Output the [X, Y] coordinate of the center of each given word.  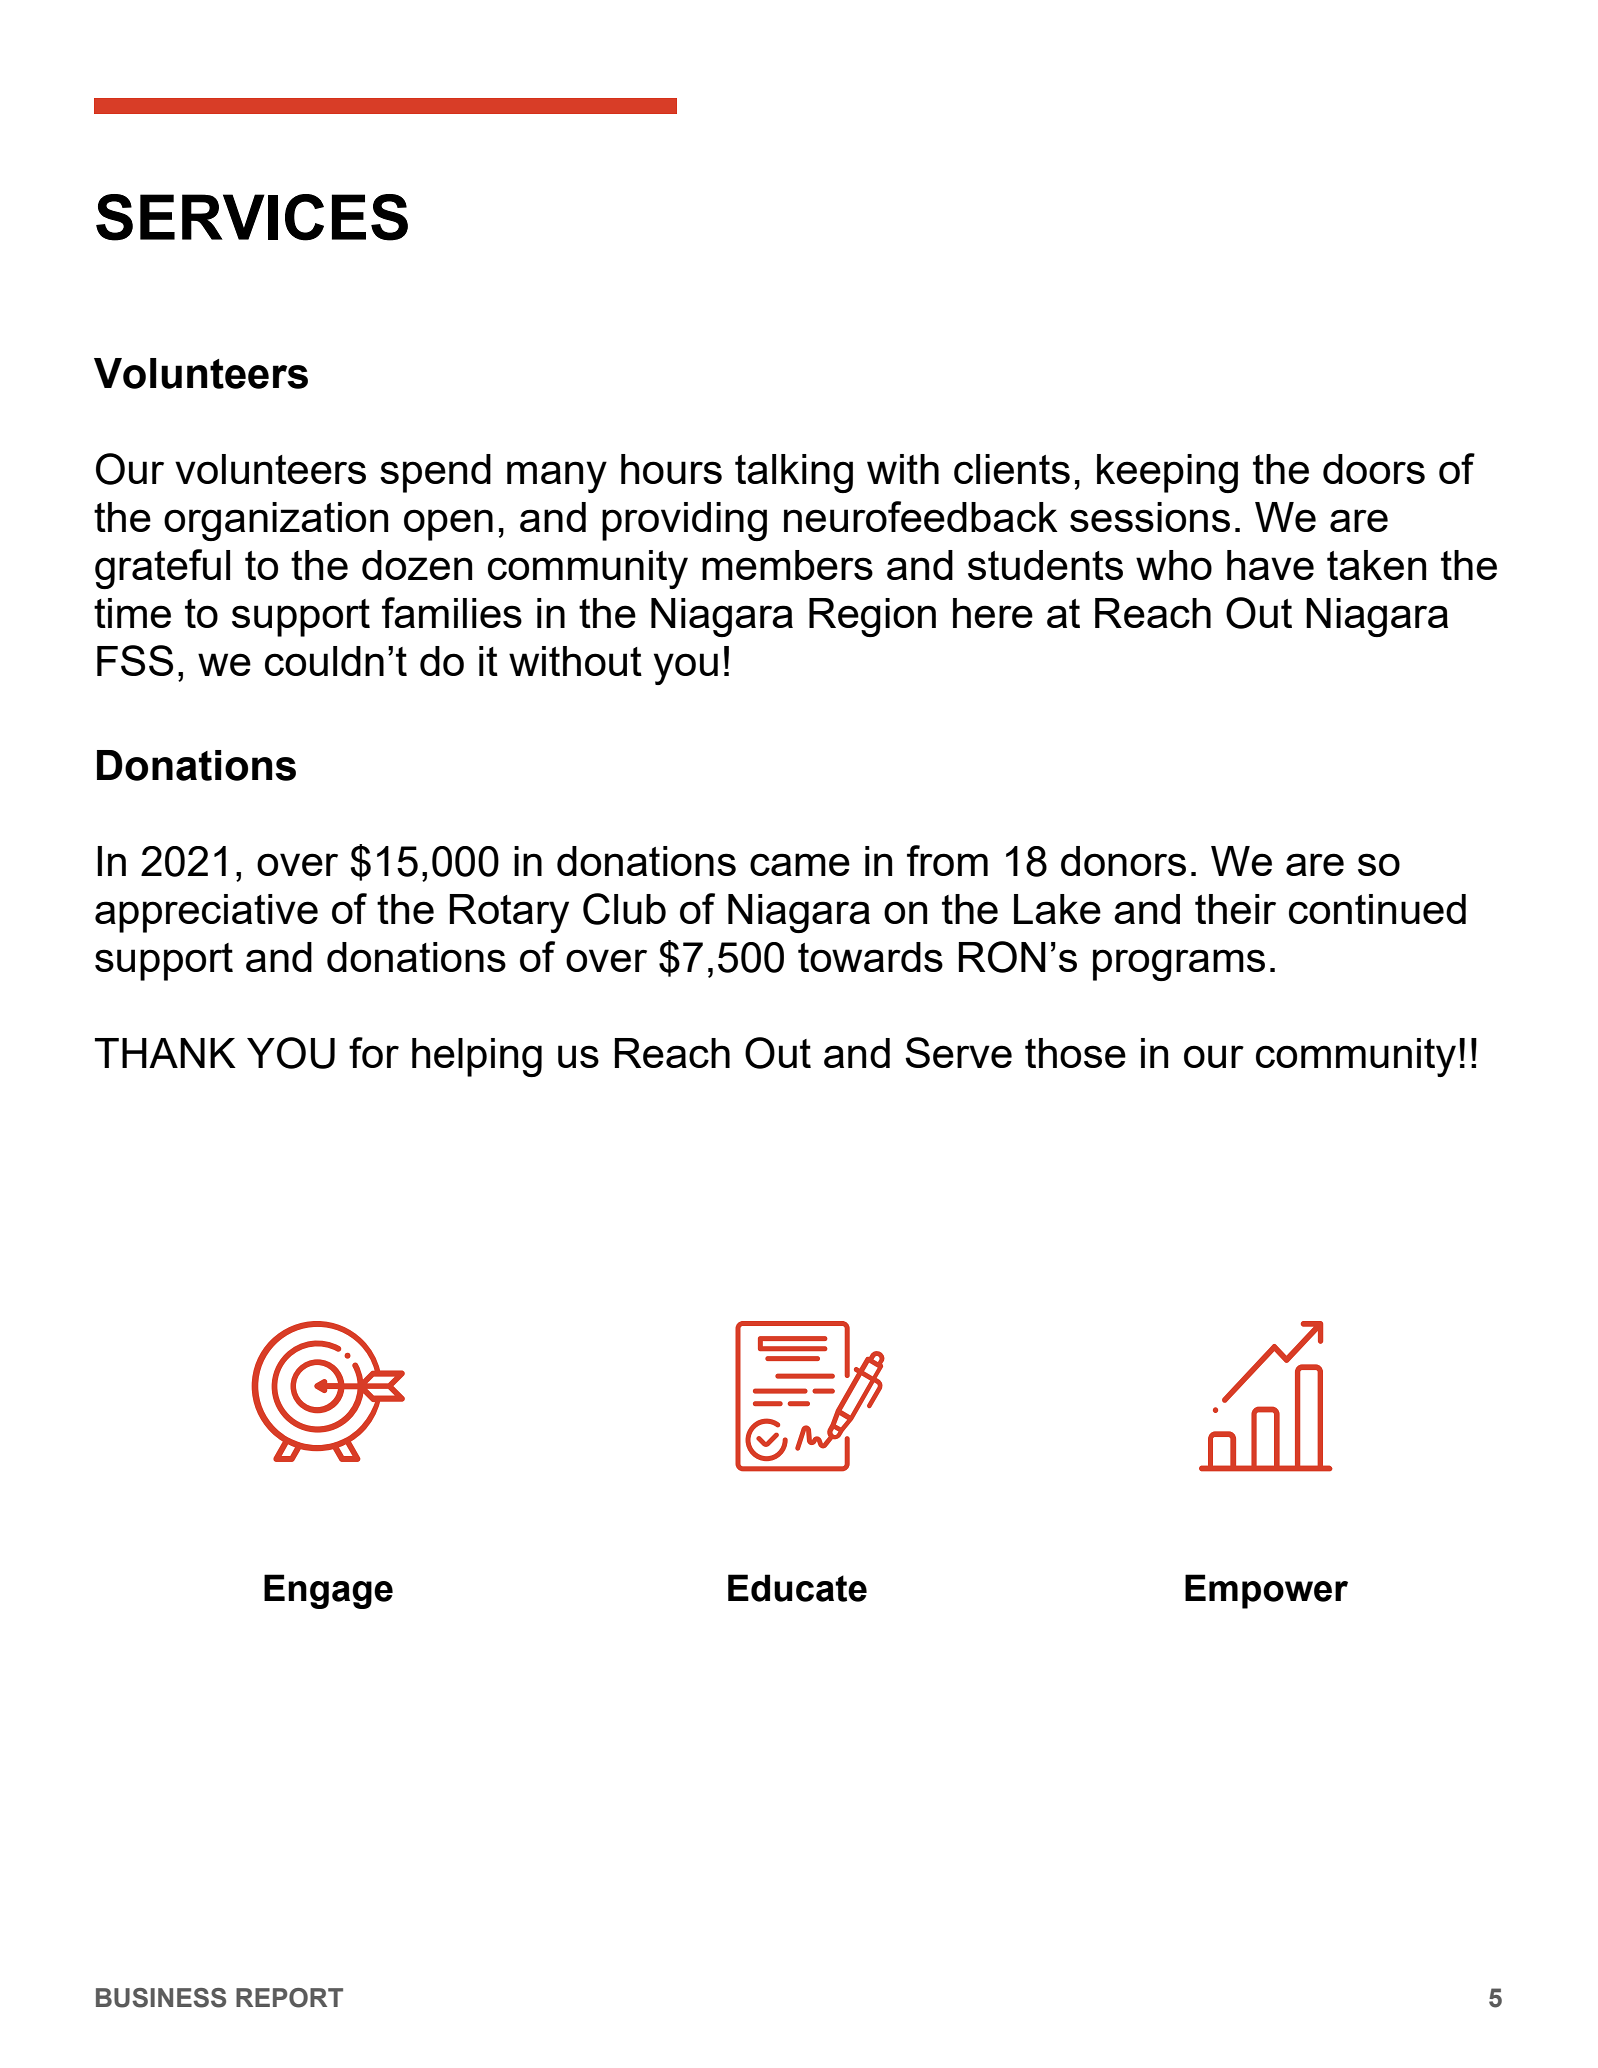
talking [794, 473]
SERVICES [252, 217]
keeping [1167, 473]
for [374, 1052]
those [1075, 1053]
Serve [958, 1052]
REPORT [289, 1998]
